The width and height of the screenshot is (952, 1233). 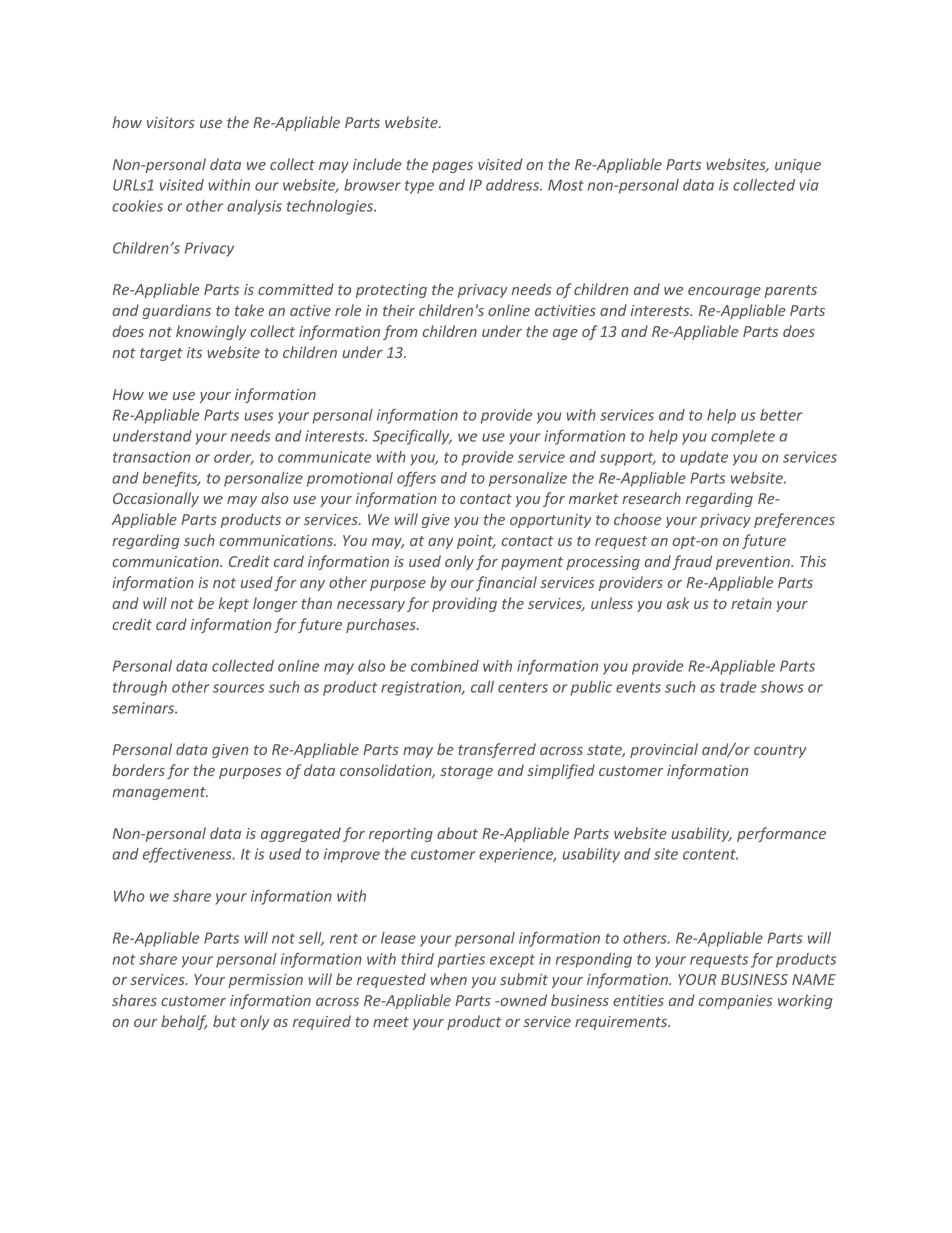 What do you see at coordinates (452, 167) in the screenshot?
I see `pages` at bounding box center [452, 167].
